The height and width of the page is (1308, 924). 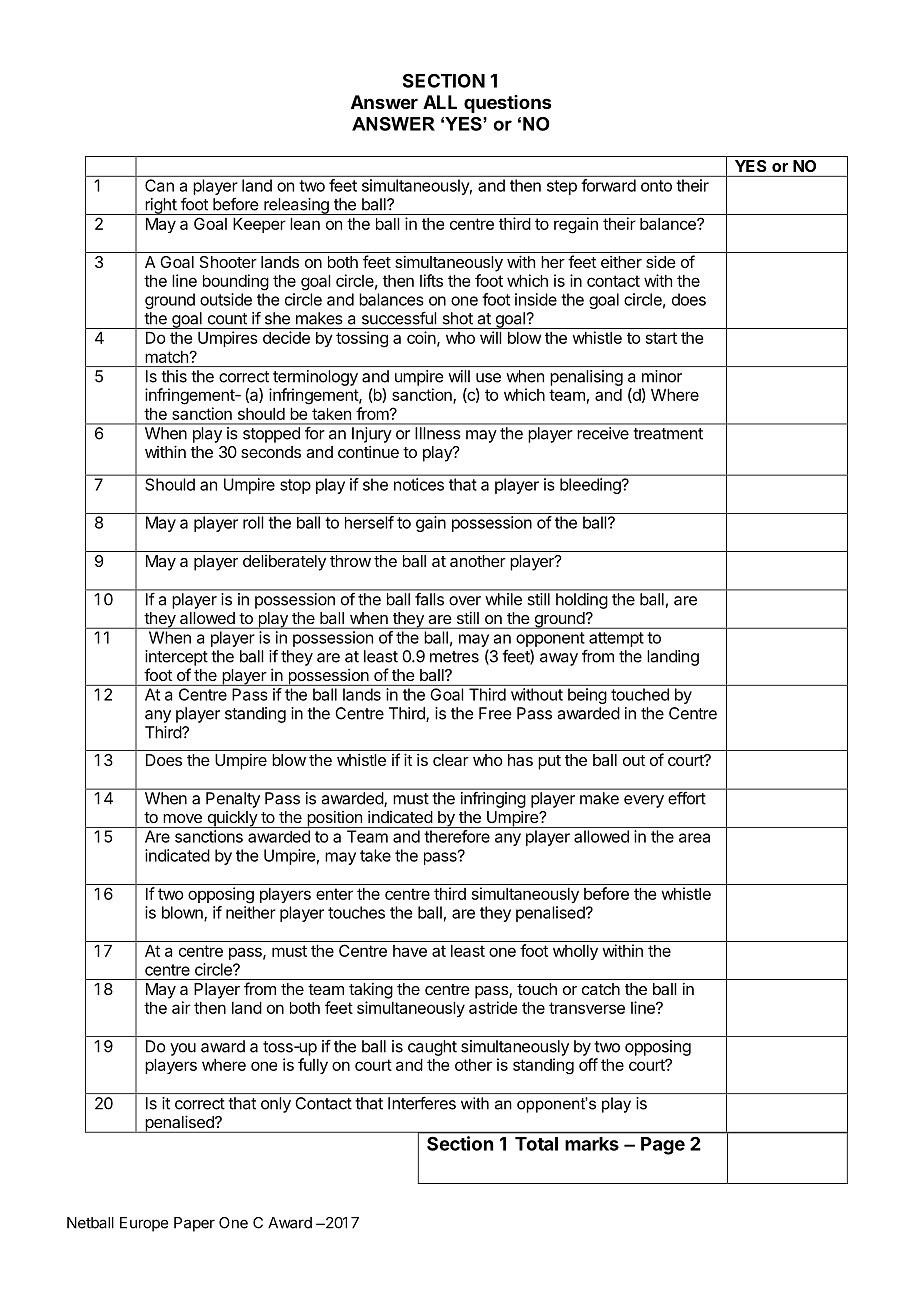 What do you see at coordinates (454, 657) in the page?
I see `metres` at bounding box center [454, 657].
